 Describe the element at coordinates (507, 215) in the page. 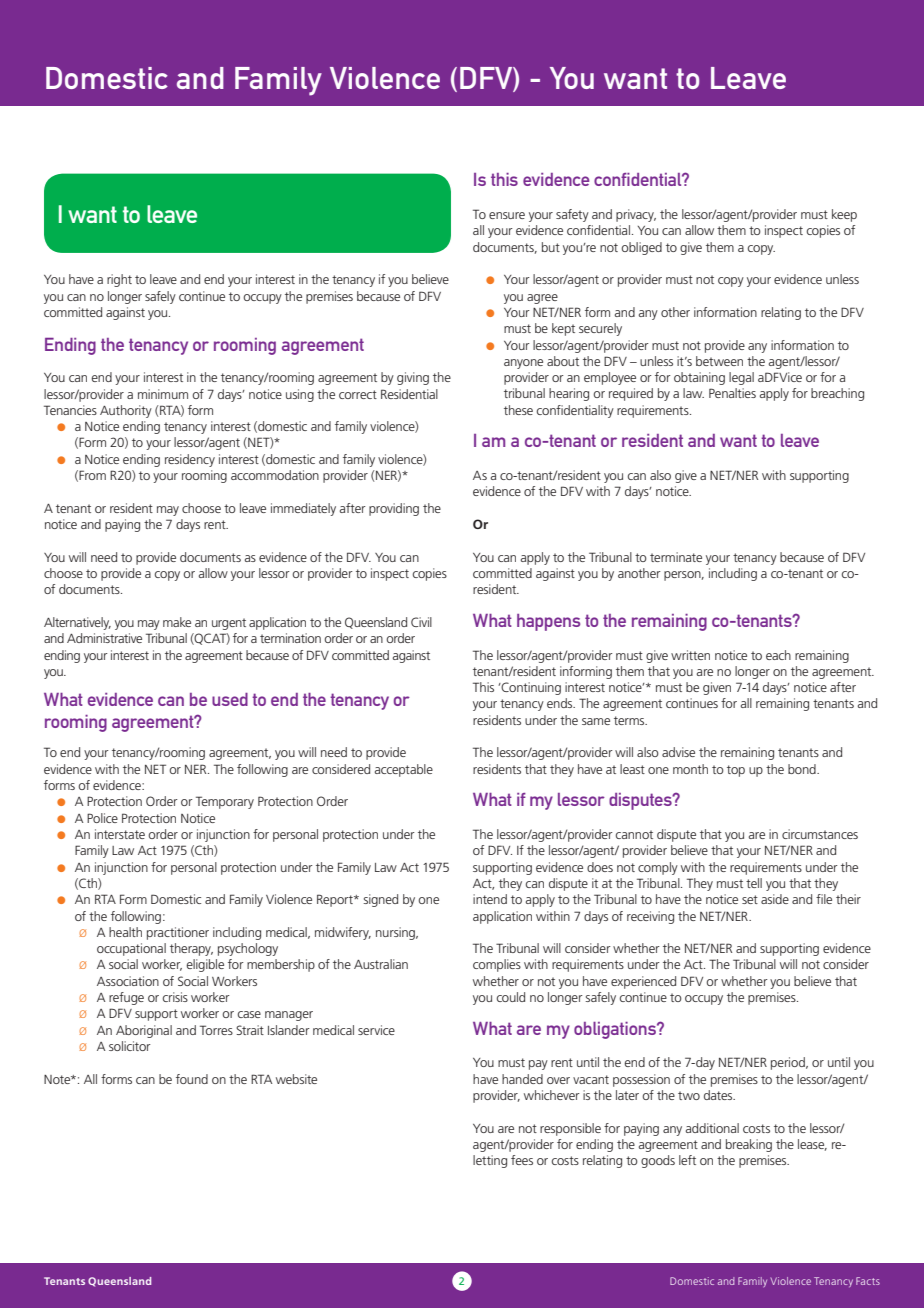

I see `ensure` at that location.
